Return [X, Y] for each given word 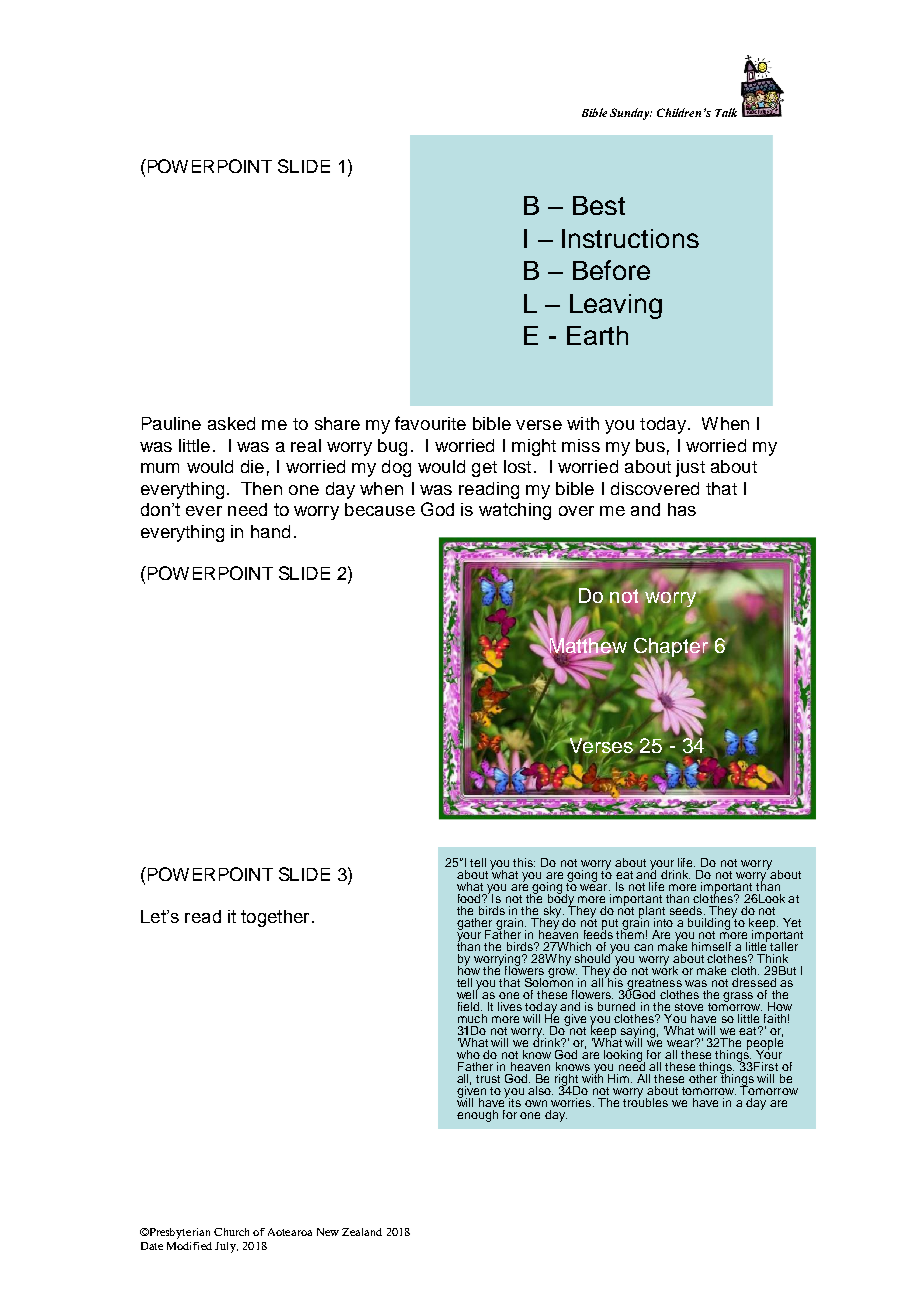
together [275, 918]
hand [270, 531]
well [468, 993]
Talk [726, 112]
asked [231, 423]
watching [515, 511]
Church [231, 1232]
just [690, 468]
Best [599, 205]
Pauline [171, 423]
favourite [430, 423]
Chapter [671, 647]
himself [711, 946]
